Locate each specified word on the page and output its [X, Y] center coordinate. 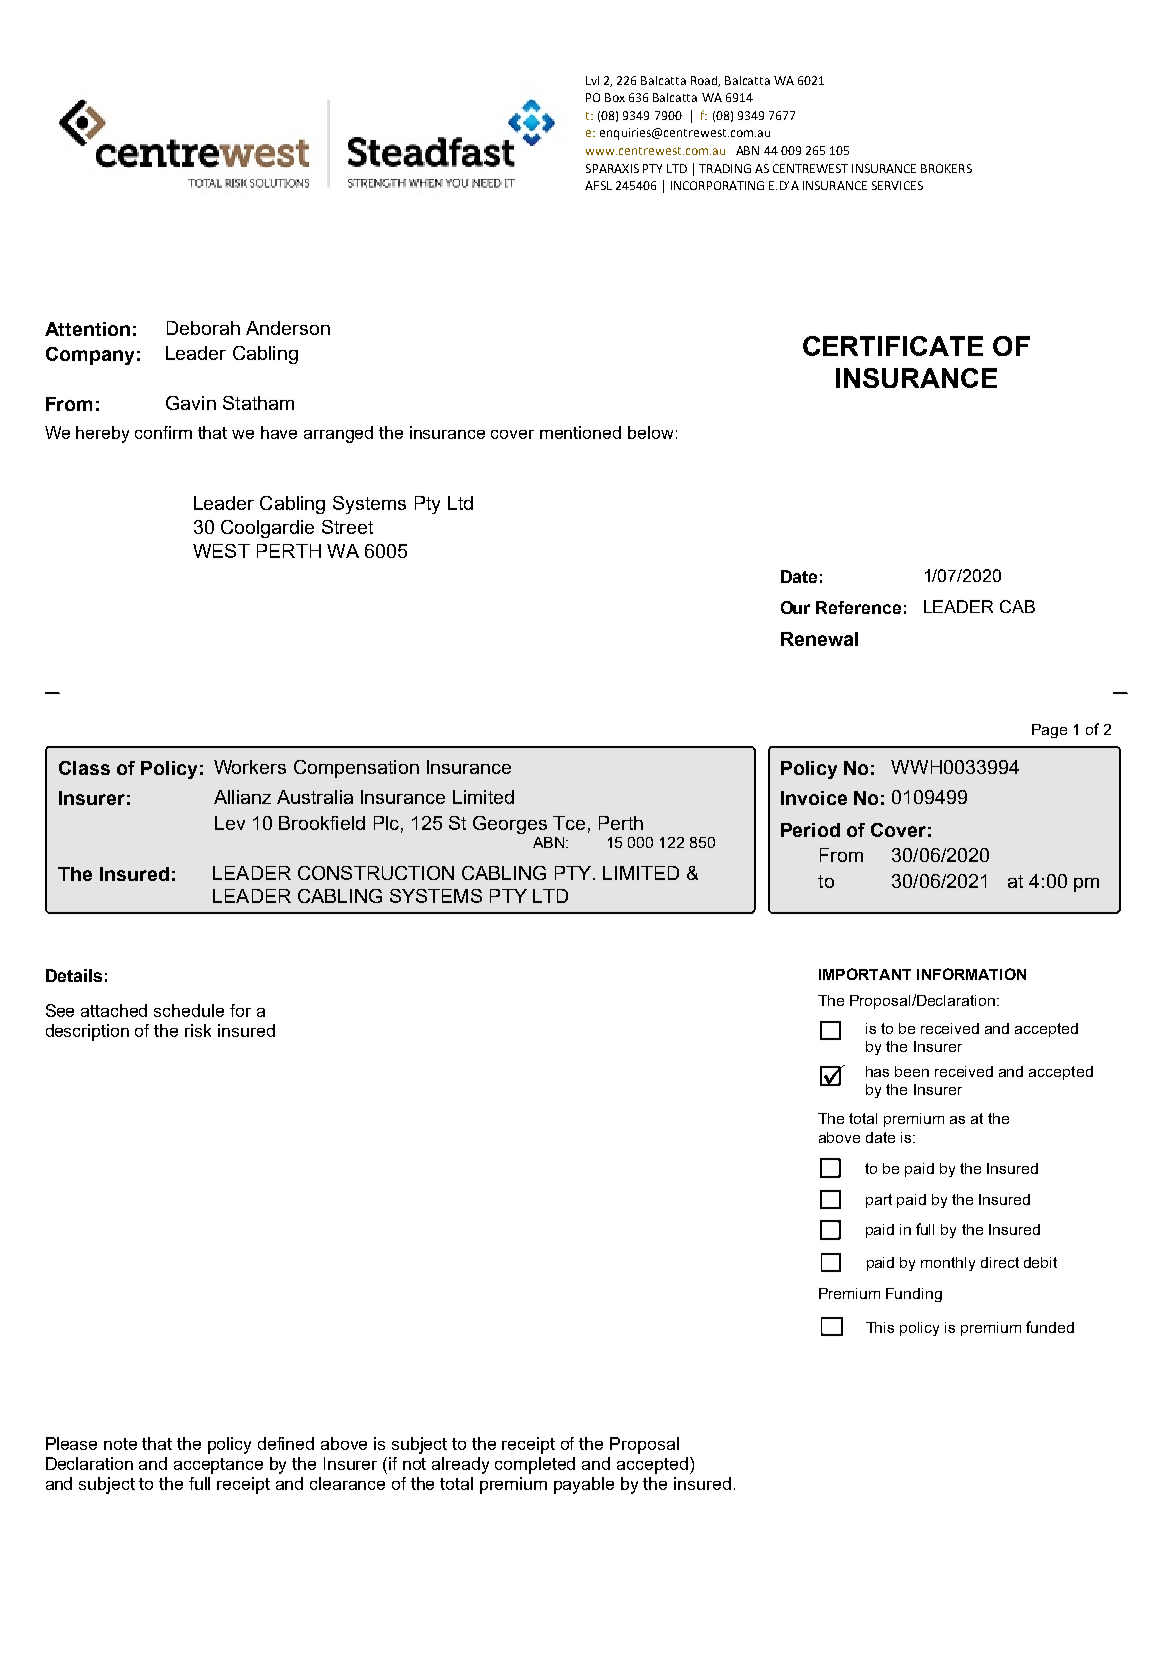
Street [347, 527]
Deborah [203, 328]
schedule [189, 1010]
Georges [510, 825]
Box [615, 97]
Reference [858, 607]
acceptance [218, 1466]
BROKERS [946, 168]
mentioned [580, 432]
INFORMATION [971, 974]
